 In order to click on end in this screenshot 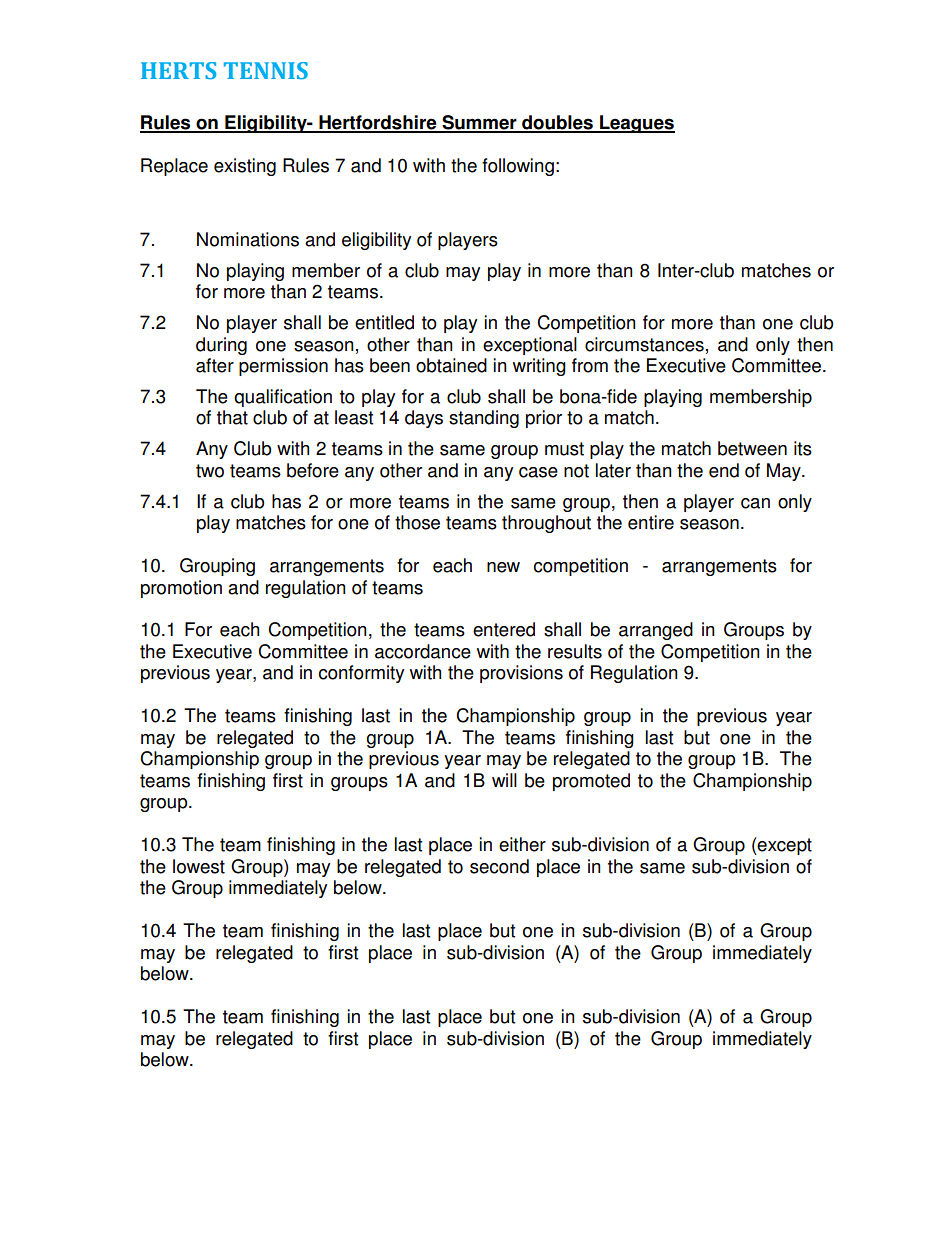, I will do `click(724, 470)`.
